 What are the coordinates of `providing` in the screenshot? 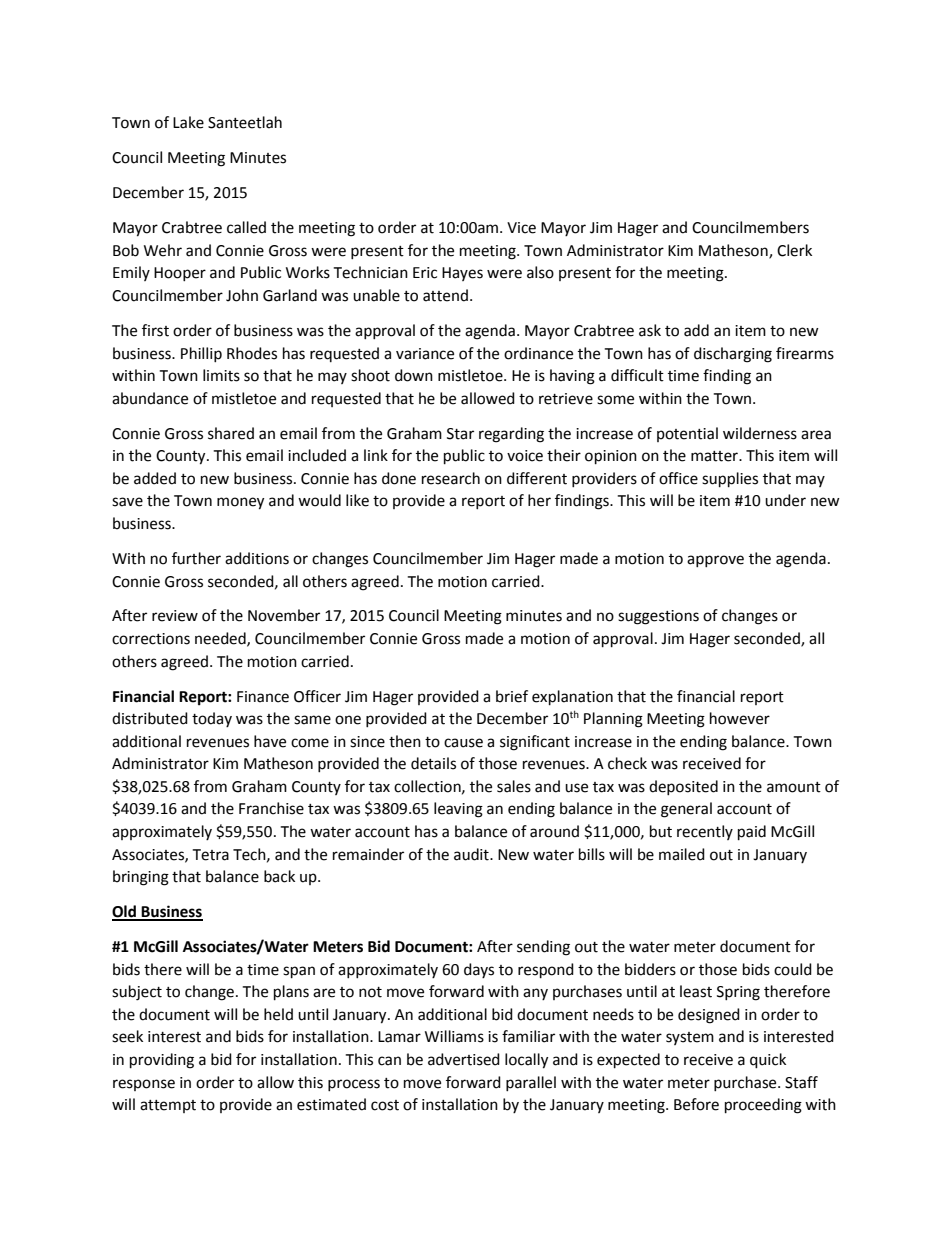 It's located at (162, 1061).
